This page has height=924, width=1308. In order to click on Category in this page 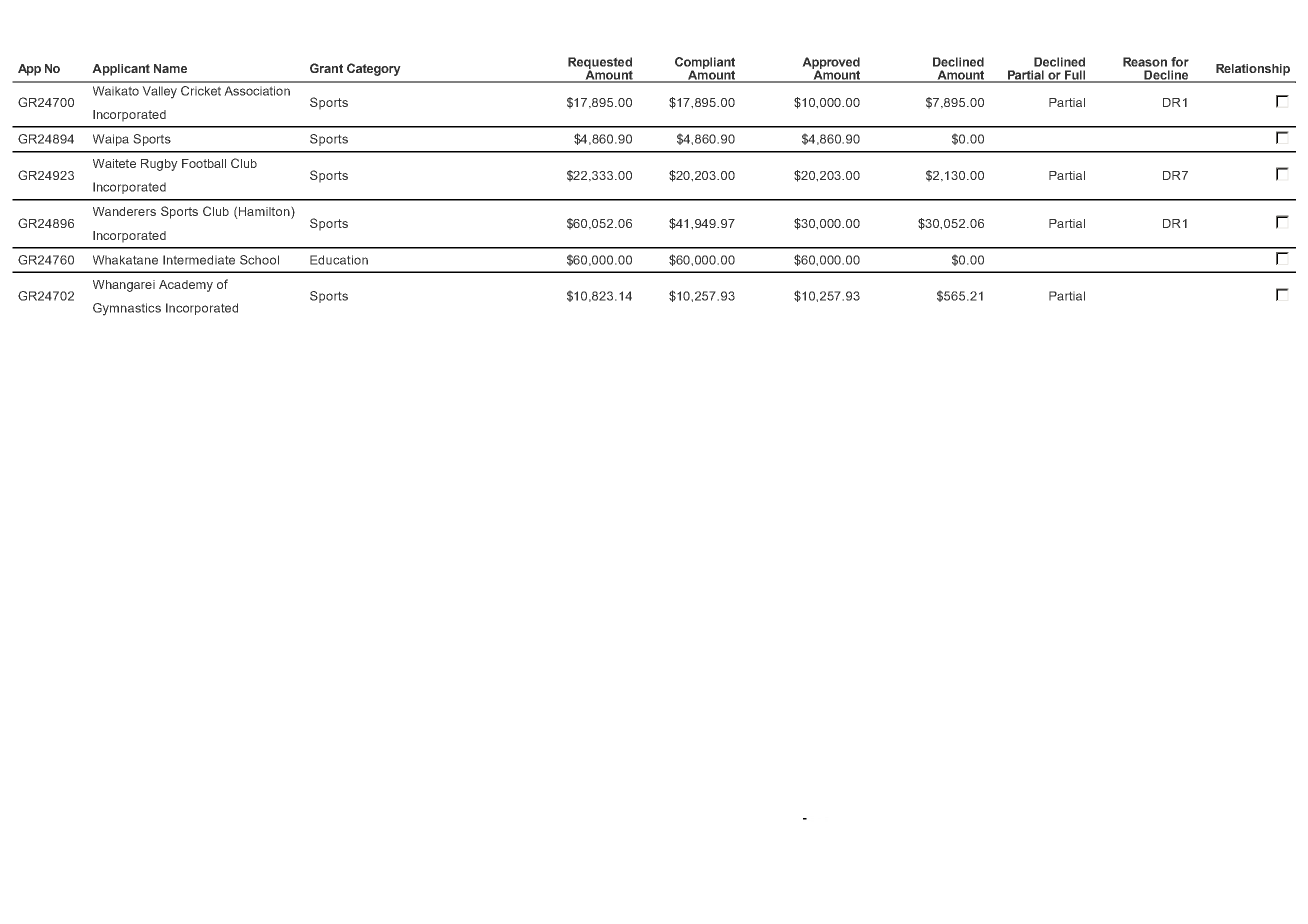, I will do `click(374, 69)`.
